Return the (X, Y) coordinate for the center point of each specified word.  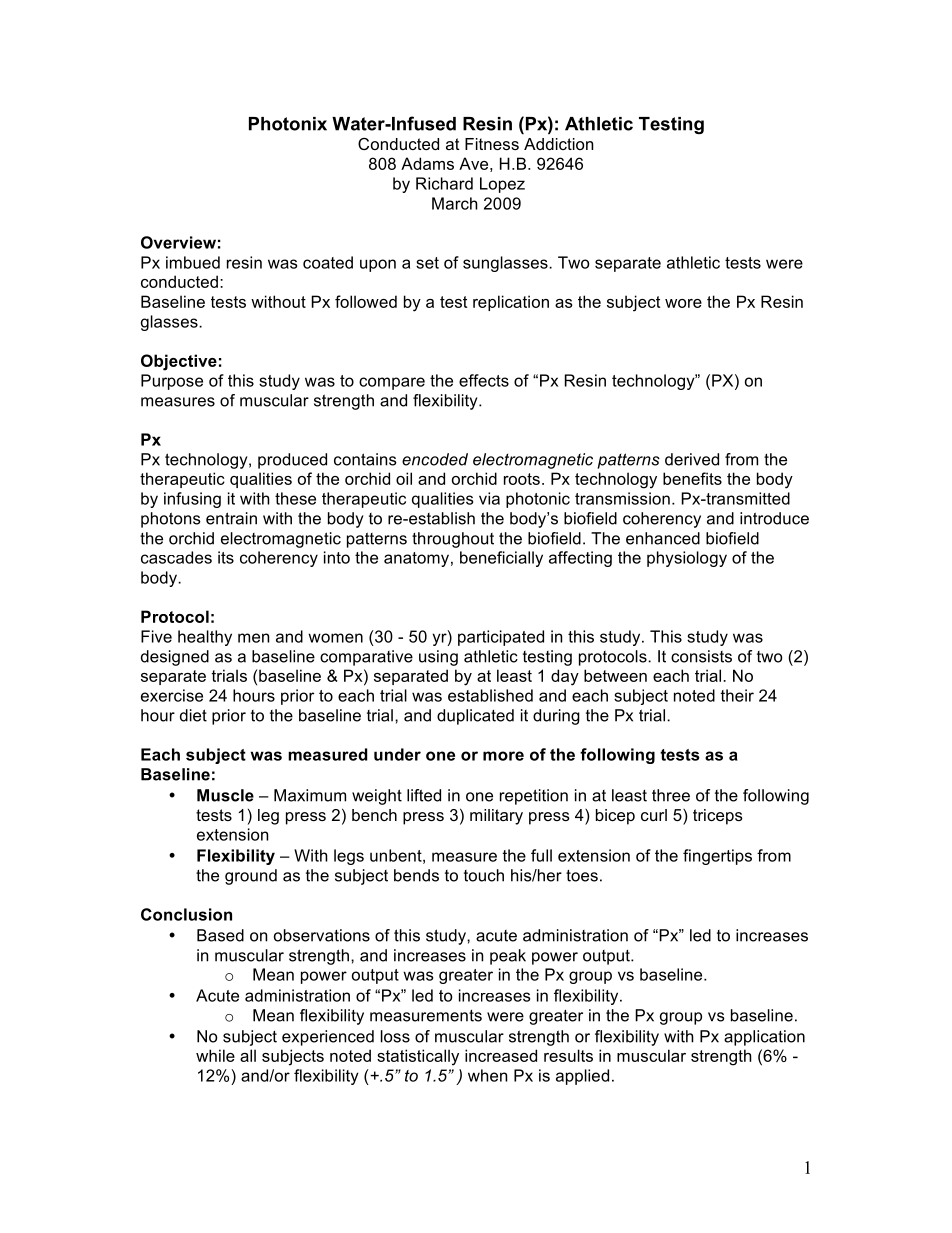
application (764, 1038)
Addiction (558, 144)
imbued (193, 262)
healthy (205, 638)
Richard (444, 183)
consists (701, 656)
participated (501, 638)
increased (501, 1055)
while (215, 1055)
